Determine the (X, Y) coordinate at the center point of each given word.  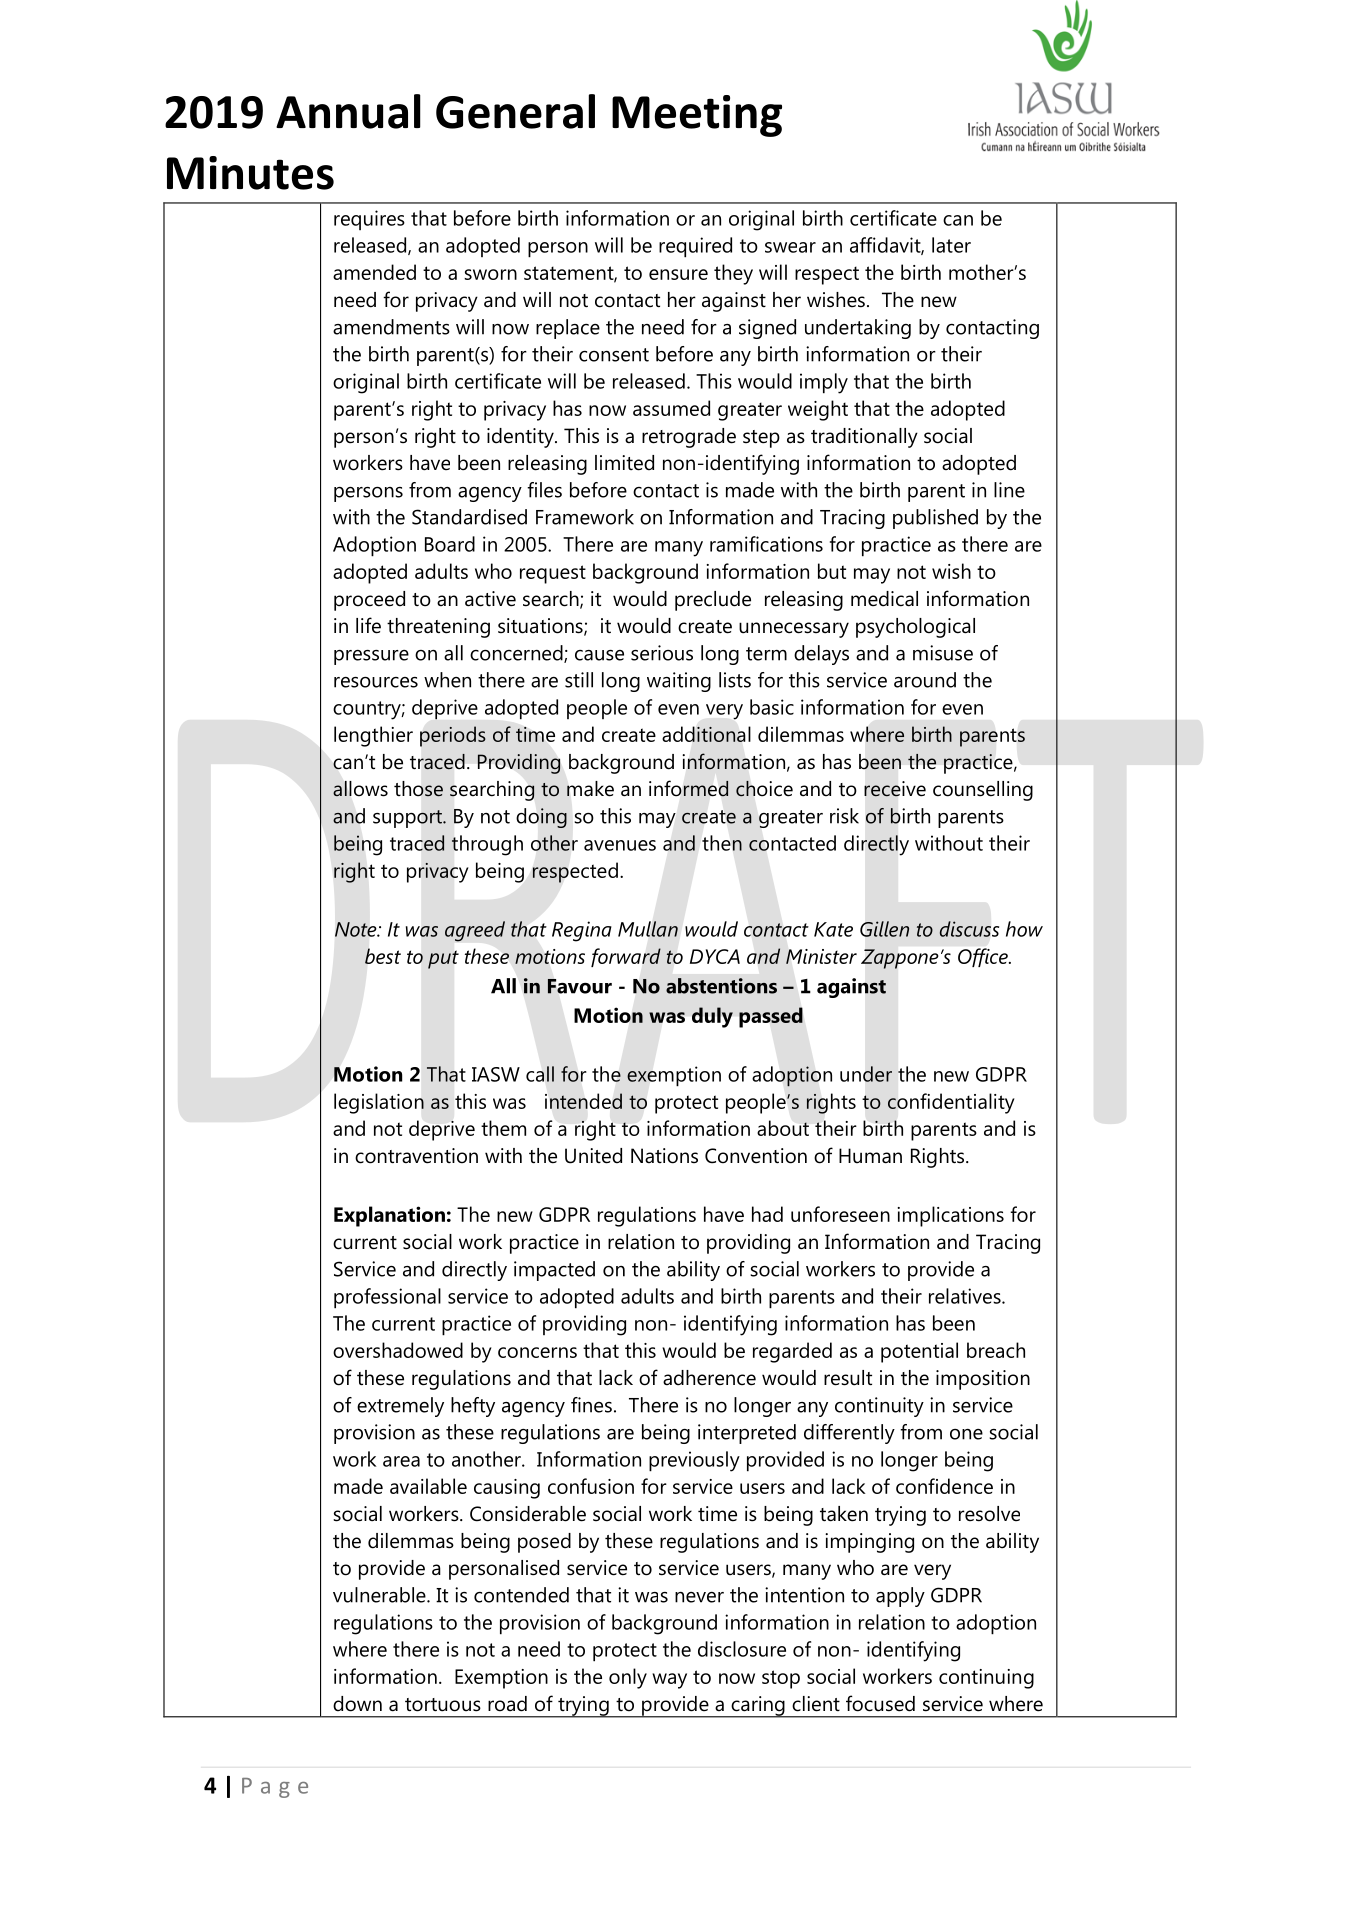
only (628, 1678)
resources (376, 682)
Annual (348, 111)
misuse (943, 653)
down (357, 1704)
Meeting (697, 116)
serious (662, 653)
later (951, 245)
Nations (664, 1156)
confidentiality (951, 1103)
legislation (379, 1103)
